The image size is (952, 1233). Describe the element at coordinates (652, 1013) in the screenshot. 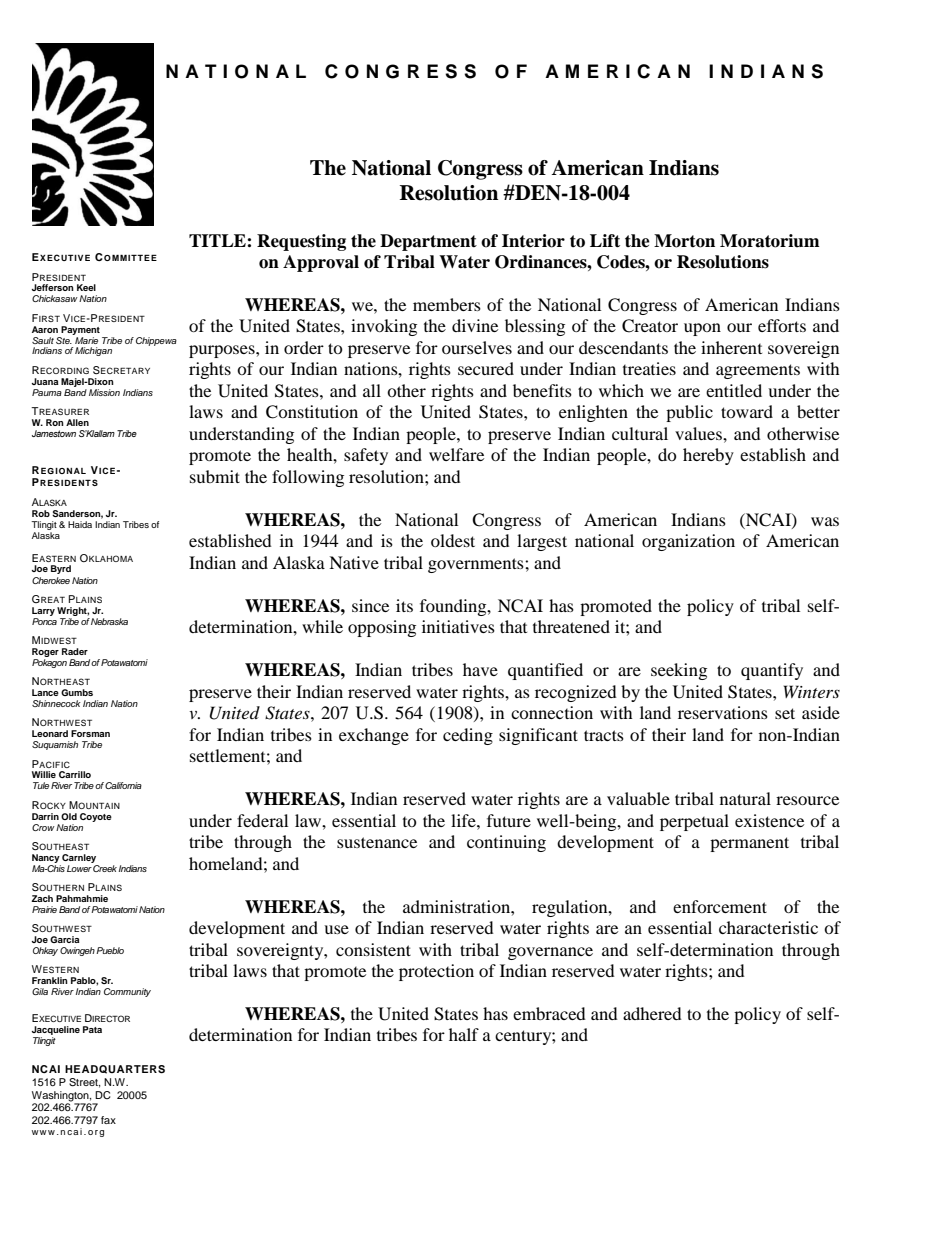

I see `adhered` at that location.
